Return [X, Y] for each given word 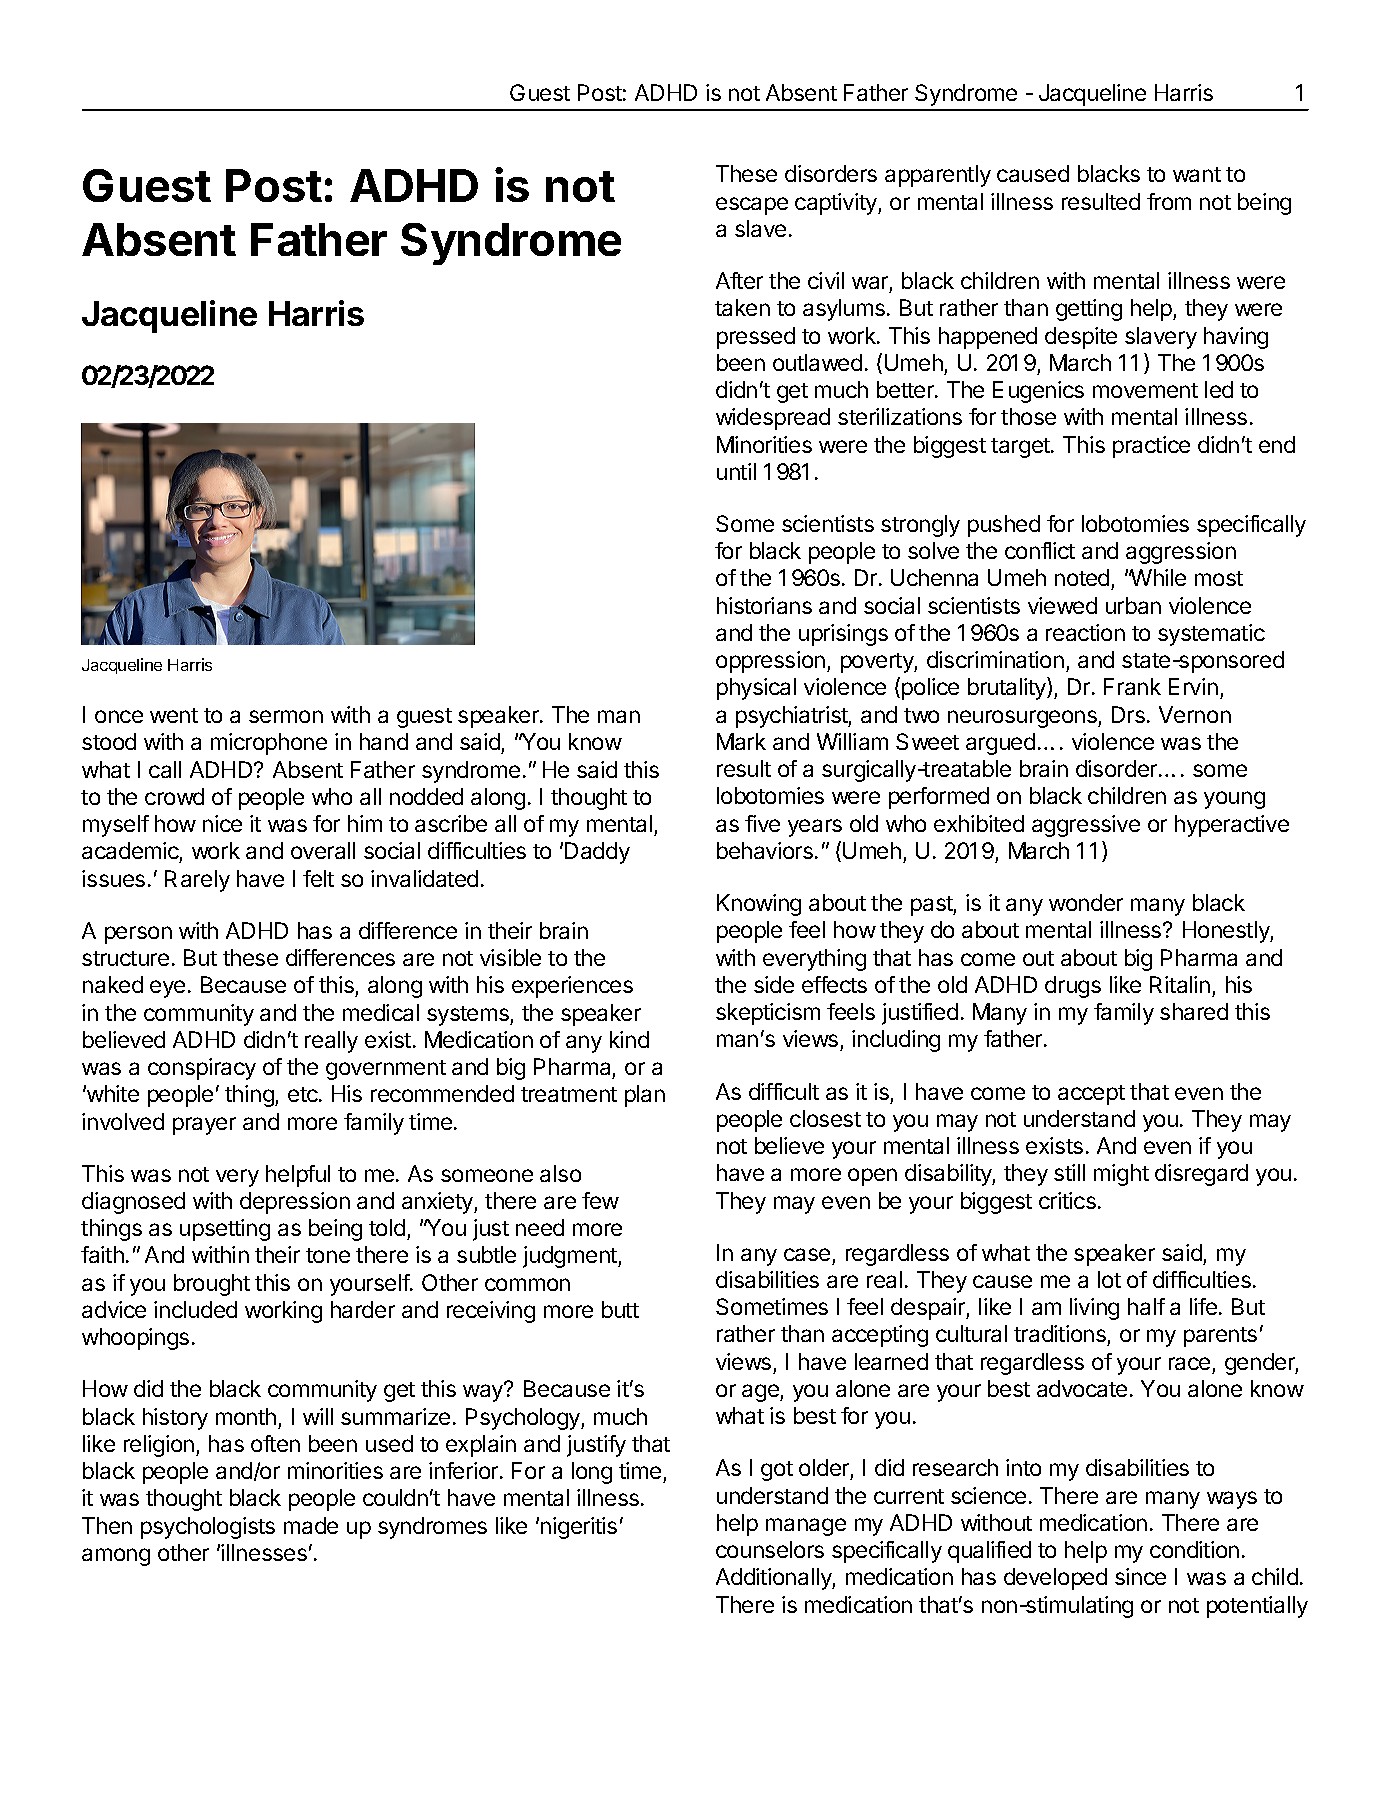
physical [756, 689]
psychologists [208, 1528]
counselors [770, 1549]
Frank [1132, 686]
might [1121, 1175]
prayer [204, 1126]
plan [645, 1096]
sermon [286, 716]
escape [752, 206]
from [1169, 201]
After [739, 280]
